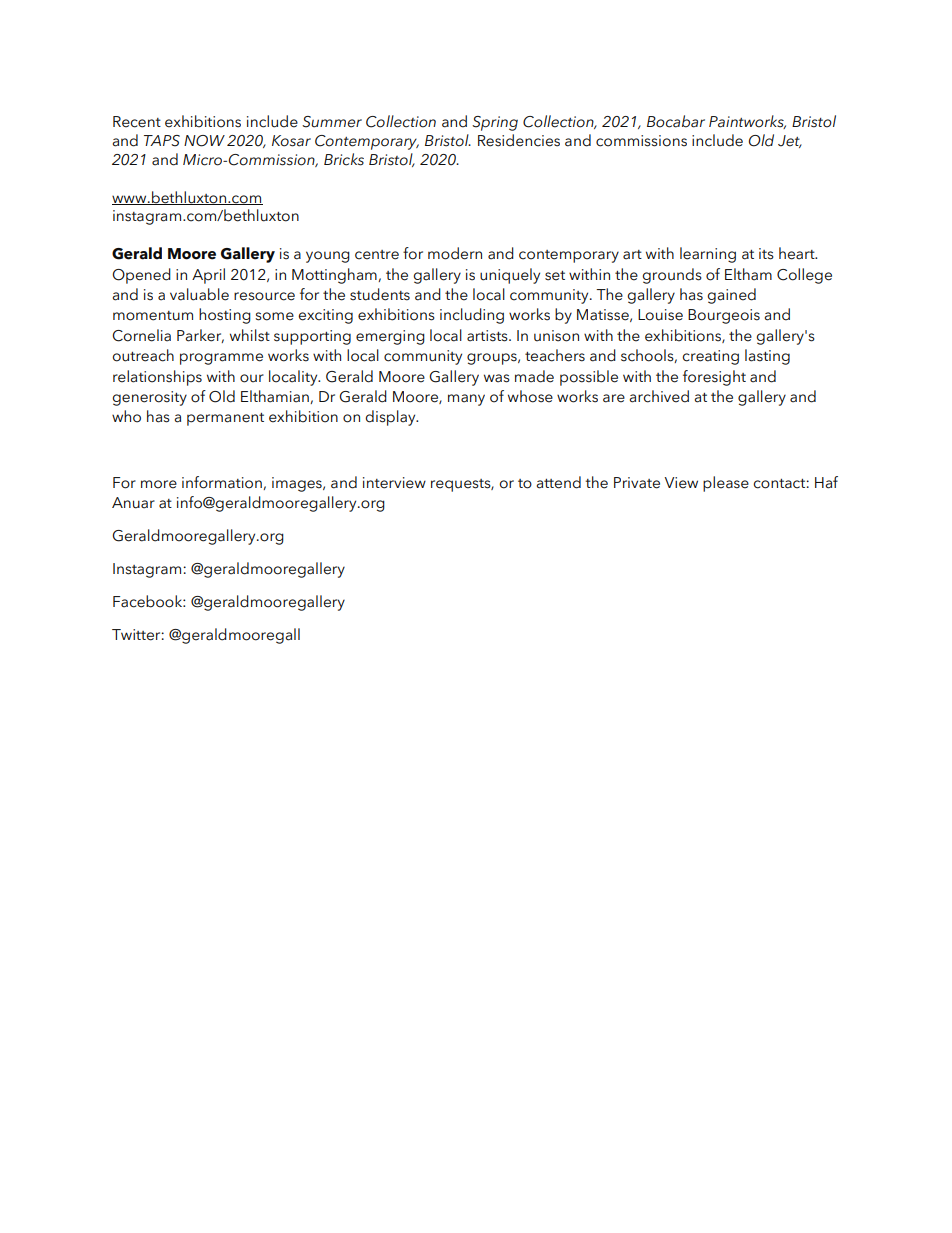  What do you see at coordinates (497, 378) in the document?
I see `was` at bounding box center [497, 378].
